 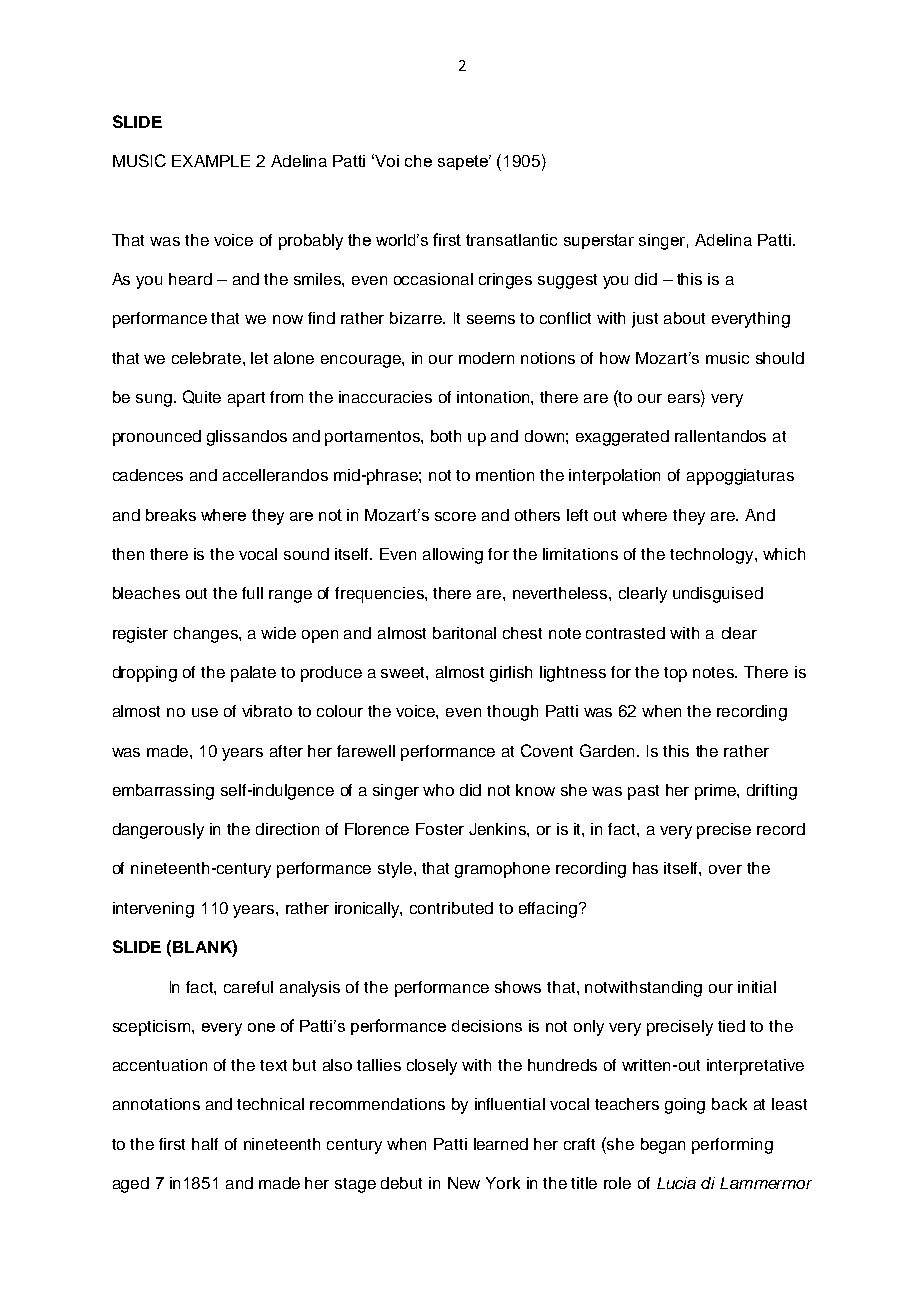 I want to click on transatlantic, so click(x=511, y=240).
